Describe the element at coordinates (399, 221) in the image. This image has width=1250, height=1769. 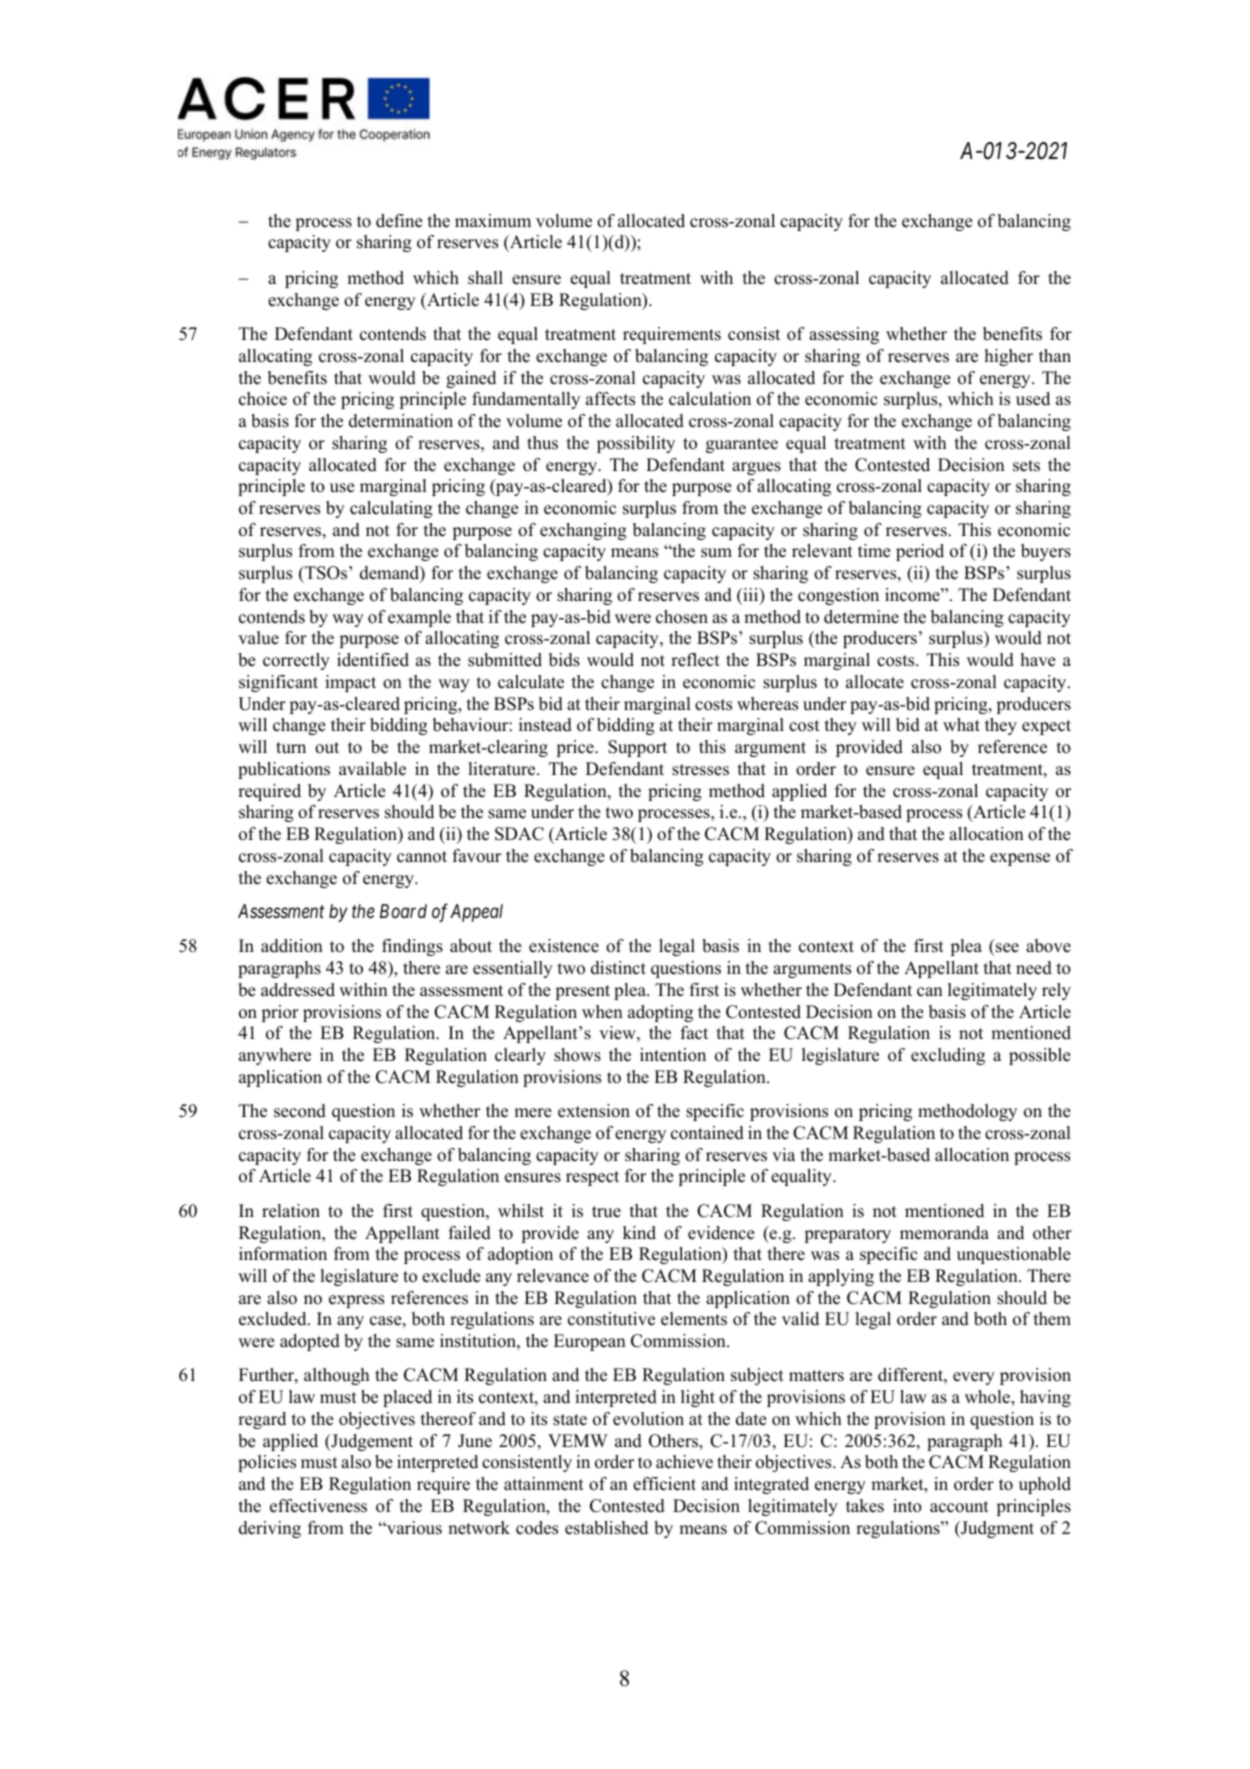
I see `define` at that location.
